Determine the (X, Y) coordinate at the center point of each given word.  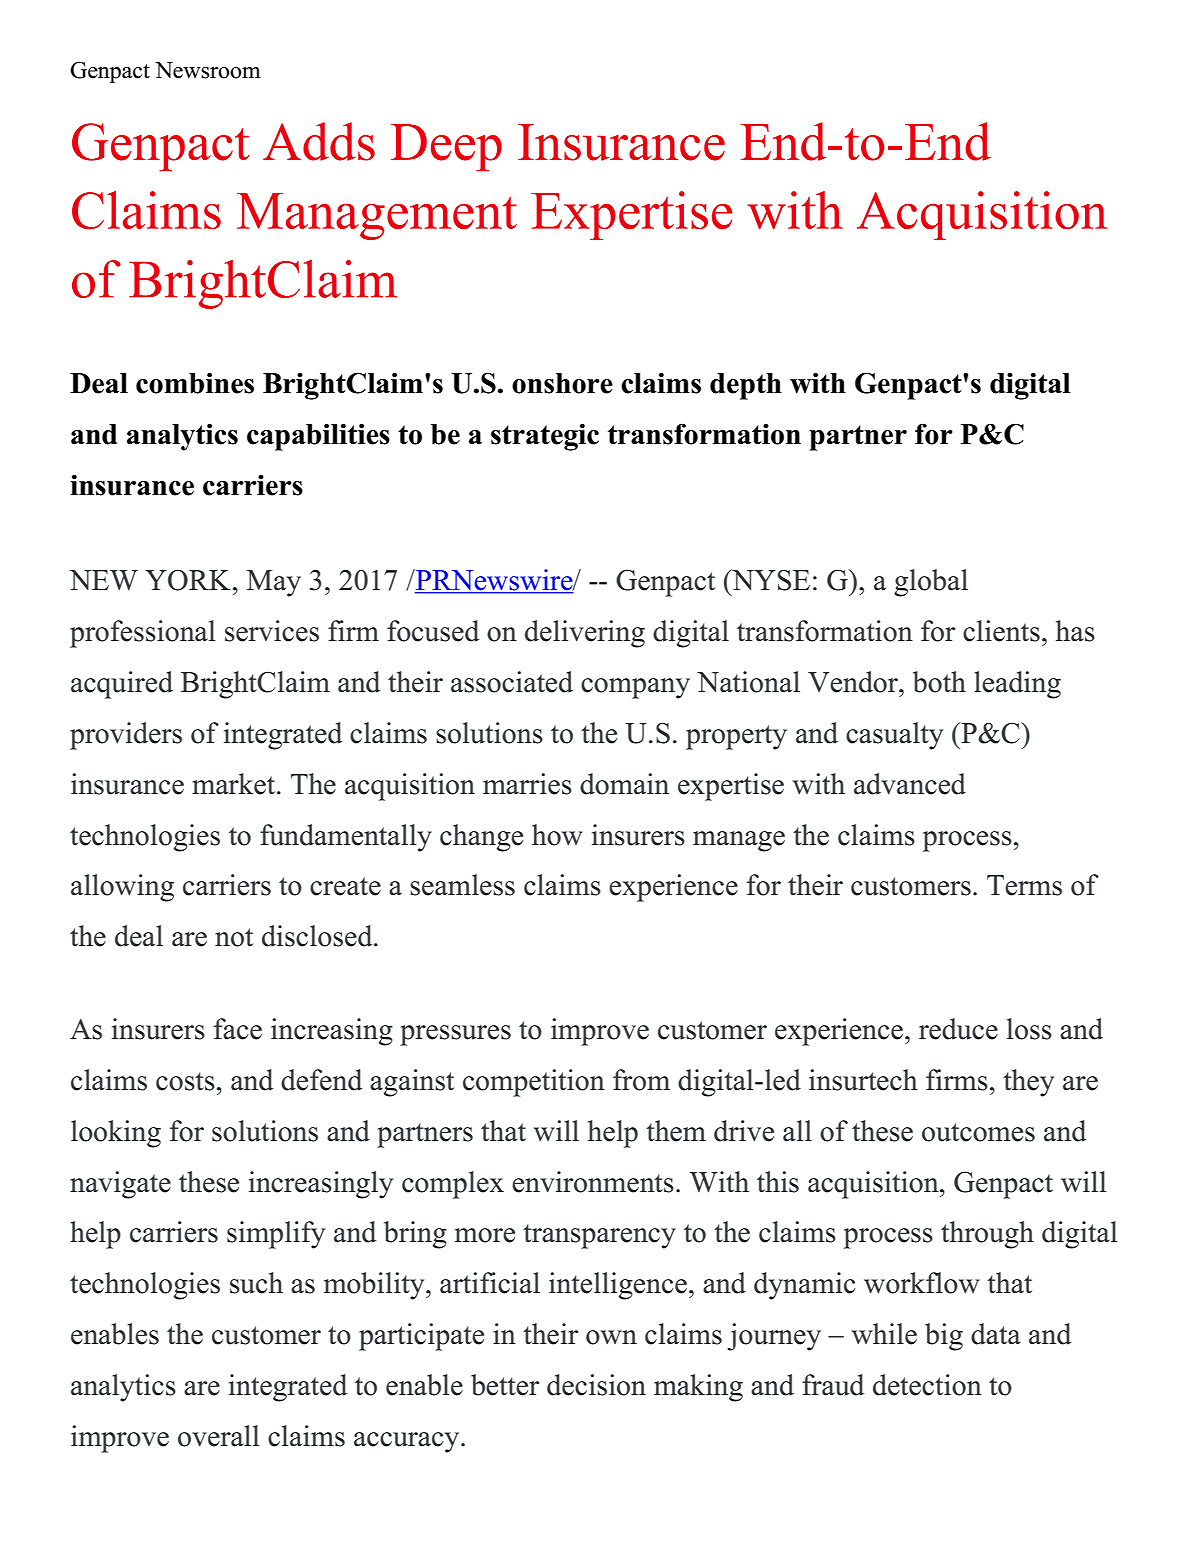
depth (746, 386)
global (931, 583)
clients (1001, 631)
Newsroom (208, 70)
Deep (446, 148)
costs (185, 1081)
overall (218, 1436)
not (234, 937)
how (557, 835)
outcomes (978, 1132)
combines (195, 383)
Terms (1024, 885)
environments (593, 1182)
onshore (562, 383)
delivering (585, 634)
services (272, 631)
